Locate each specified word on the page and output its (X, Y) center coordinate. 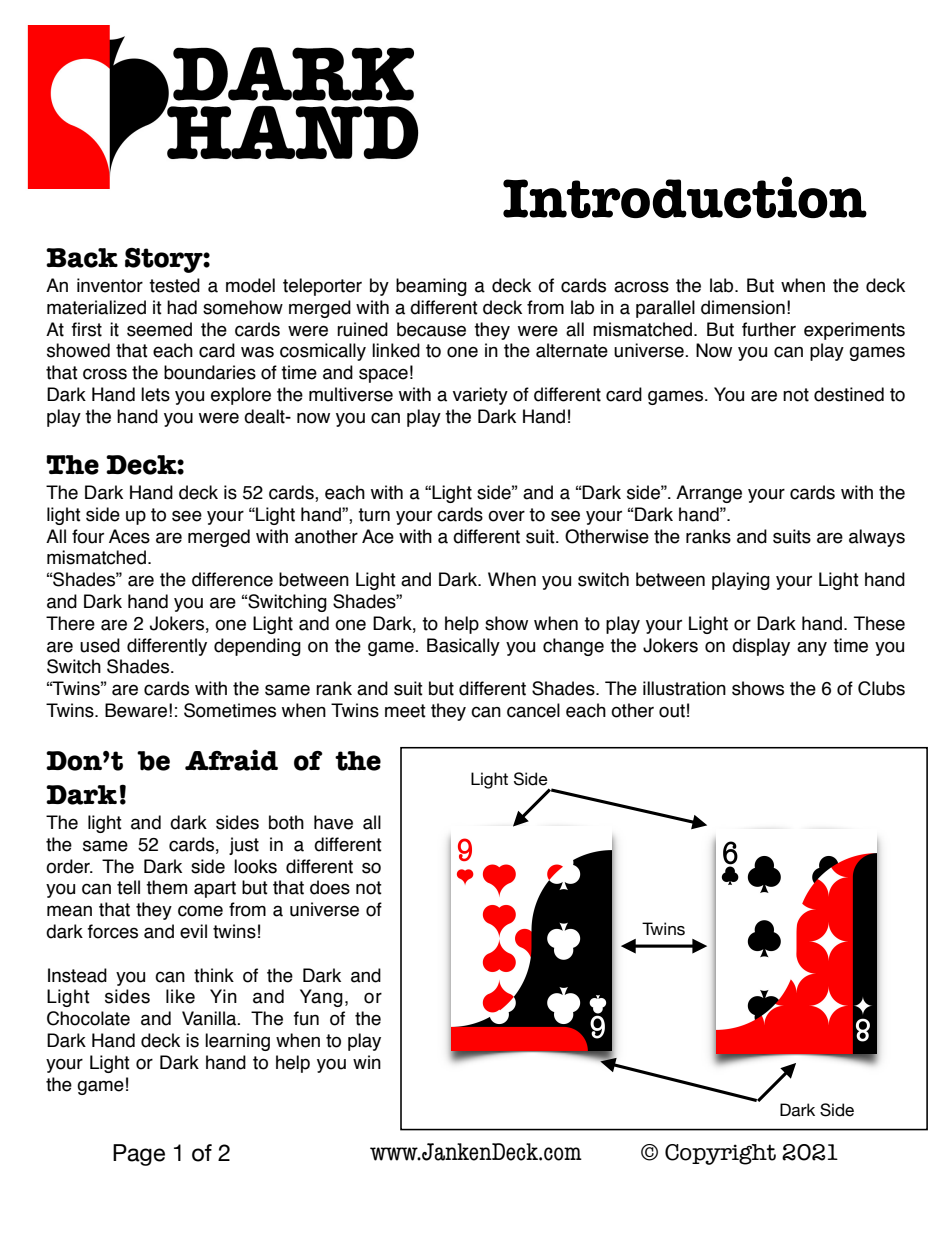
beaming (431, 287)
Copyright (720, 1154)
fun (306, 1018)
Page (139, 1155)
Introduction (685, 197)
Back (82, 258)
